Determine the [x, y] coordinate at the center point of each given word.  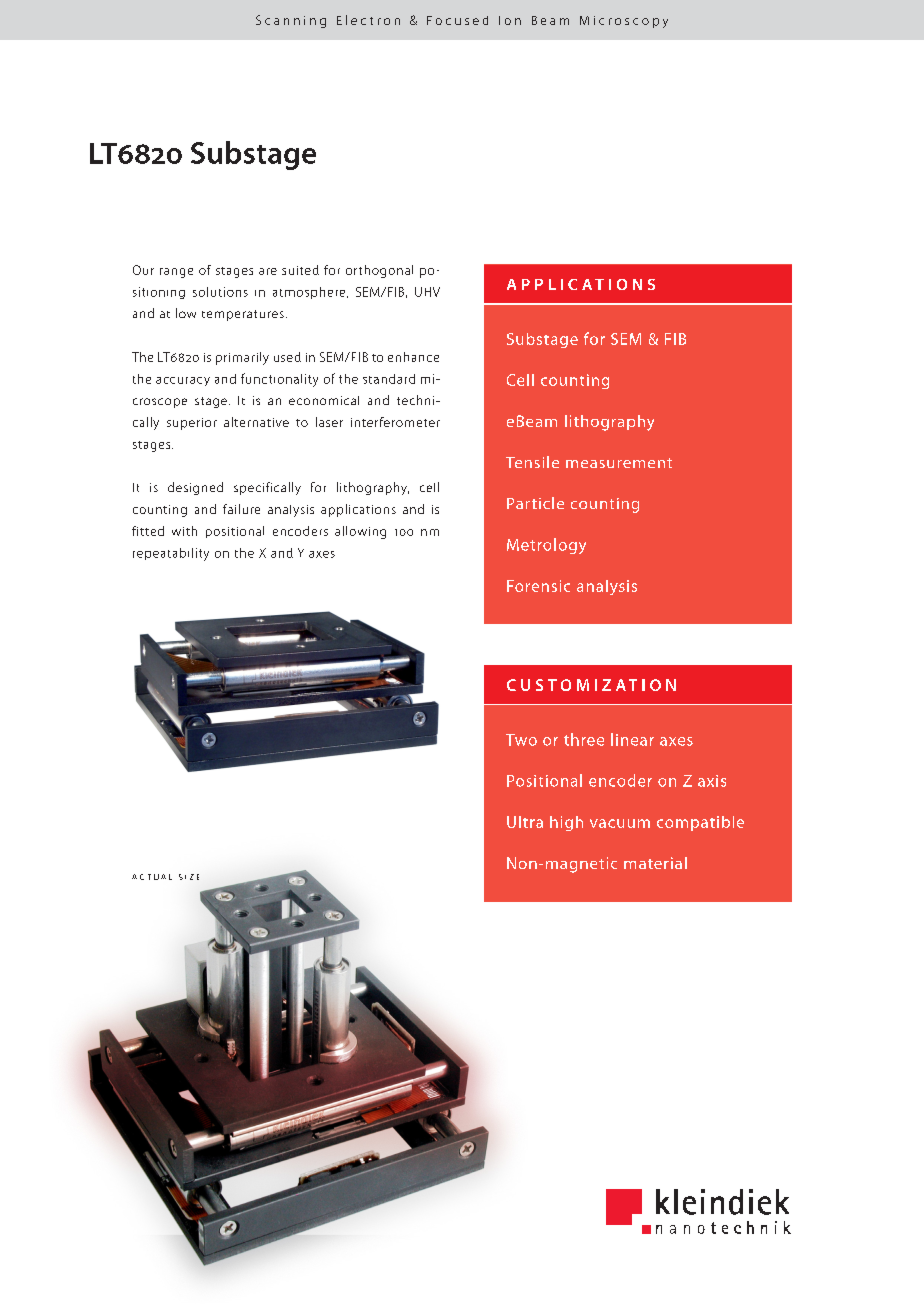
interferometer [395, 422]
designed [195, 488]
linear [632, 739]
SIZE [189, 877]
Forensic [538, 586]
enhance [413, 357]
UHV [427, 292]
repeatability [171, 554]
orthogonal [379, 271]
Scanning [291, 21]
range [176, 273]
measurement [619, 463]
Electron [368, 20]
